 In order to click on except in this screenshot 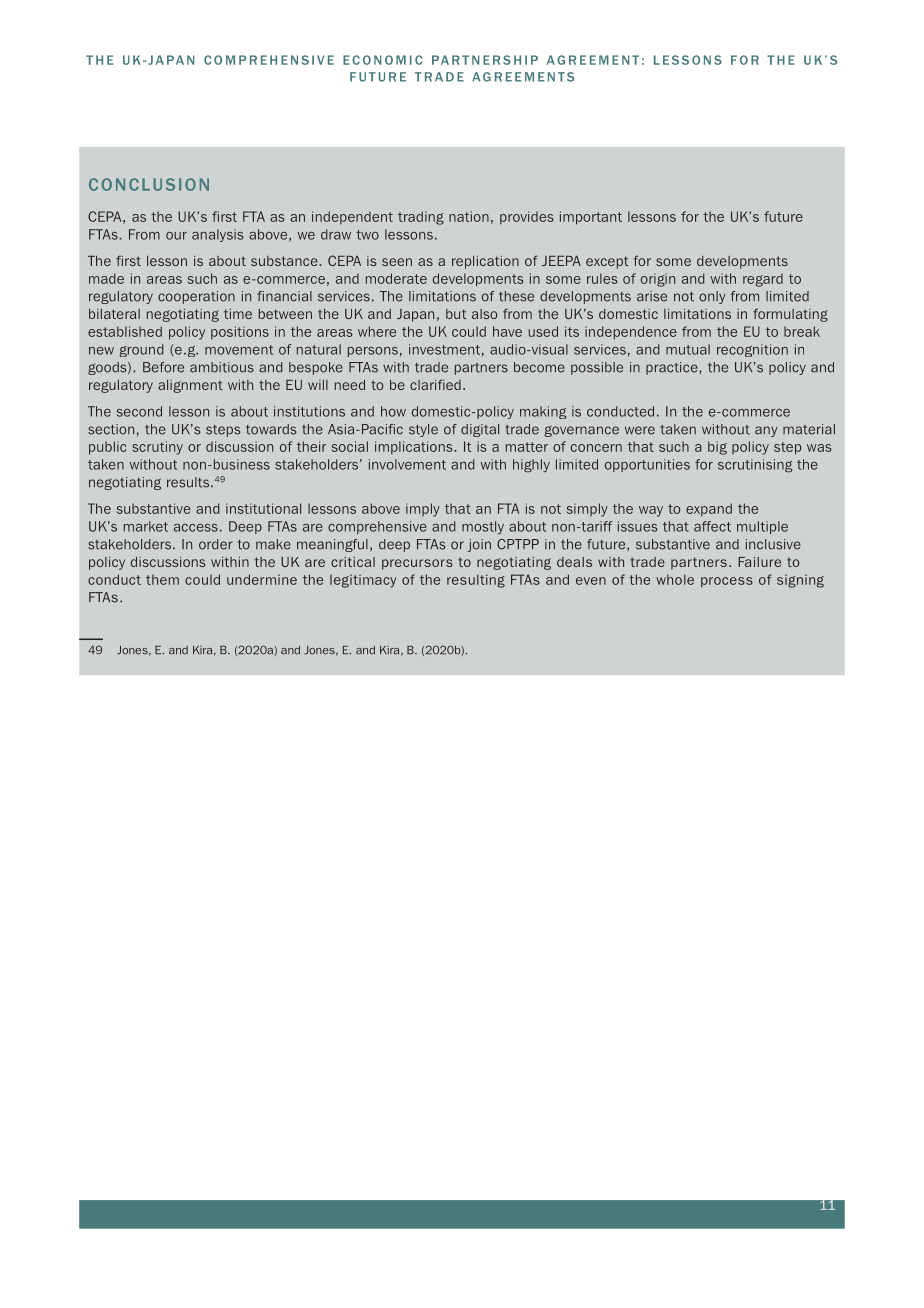, I will do `click(607, 262)`.
